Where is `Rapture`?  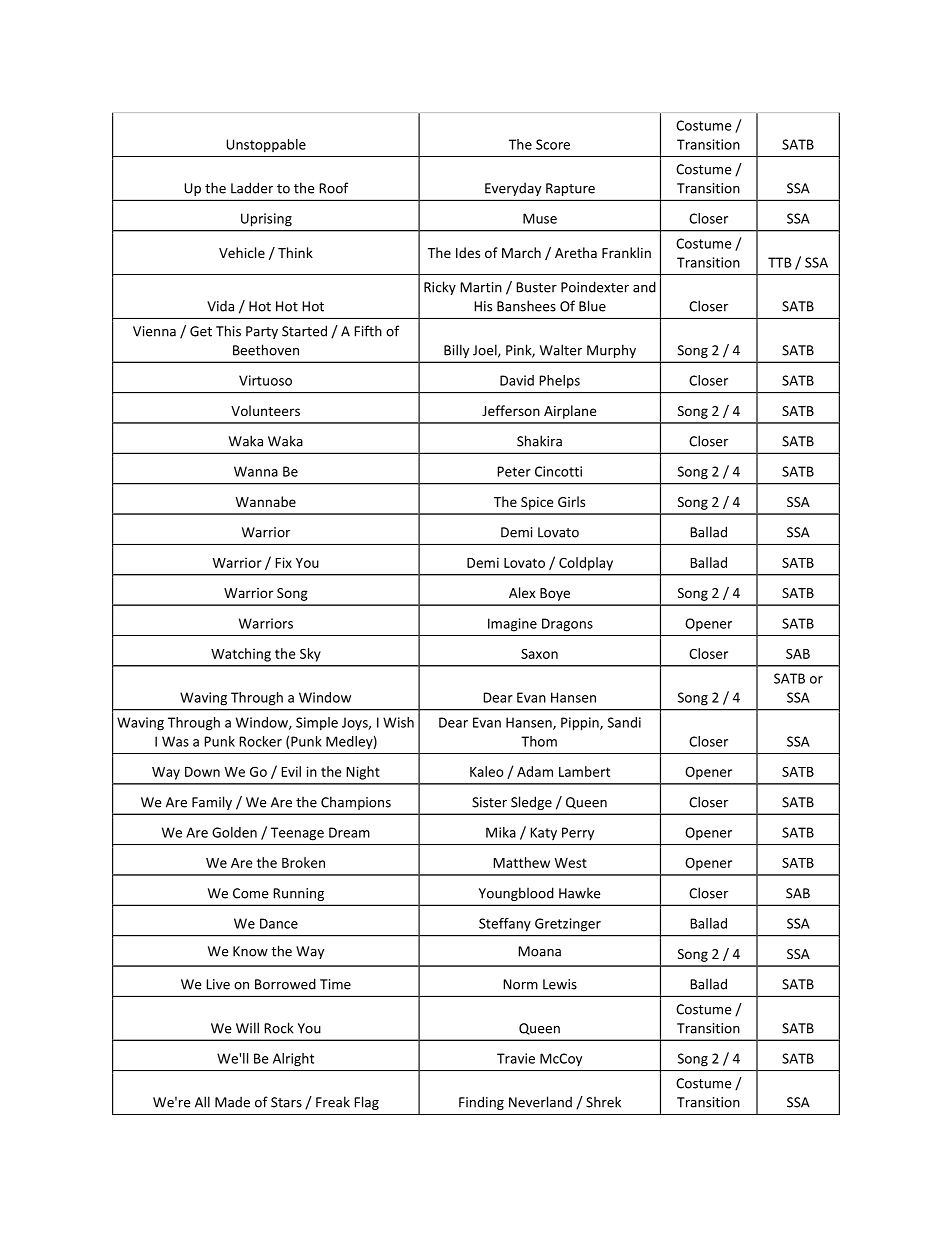 Rapture is located at coordinates (570, 189).
